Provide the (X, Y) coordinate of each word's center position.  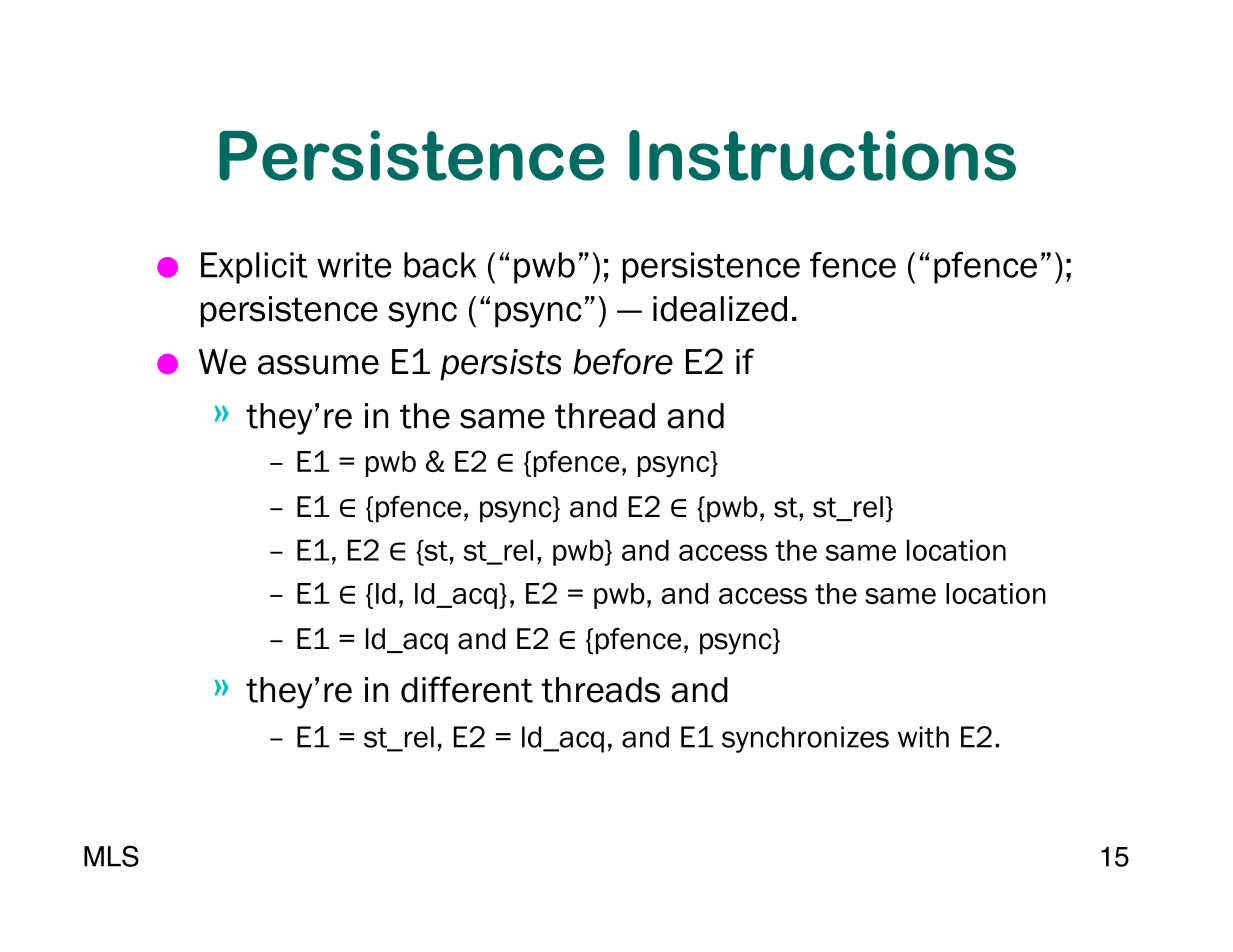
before (623, 361)
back (440, 265)
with (923, 737)
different (467, 689)
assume (318, 365)
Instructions (822, 155)
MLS (111, 856)
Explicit (254, 268)
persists (500, 365)
